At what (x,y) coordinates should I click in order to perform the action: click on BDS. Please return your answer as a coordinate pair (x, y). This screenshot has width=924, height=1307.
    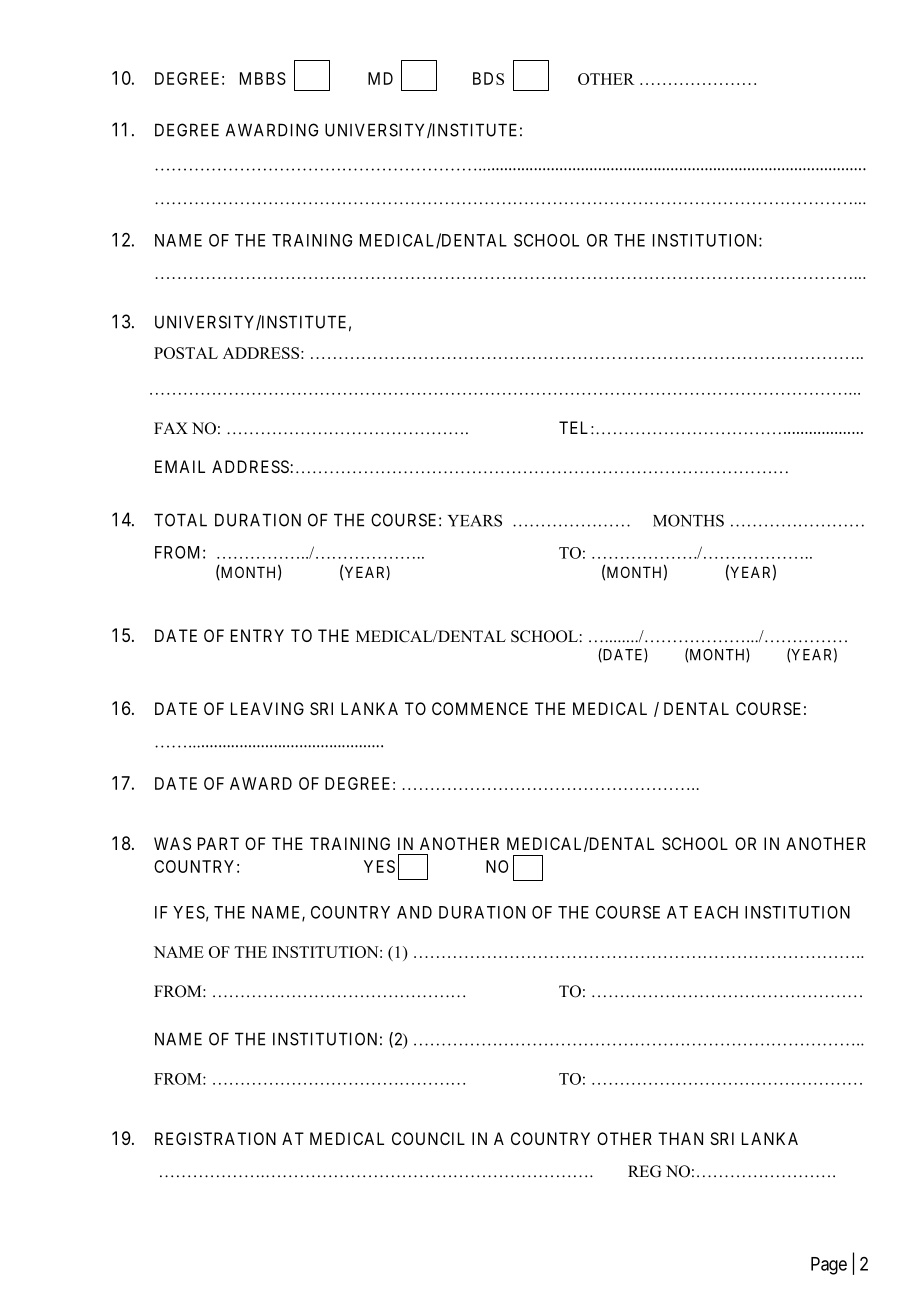
    Looking at the image, I should click on (488, 78).
